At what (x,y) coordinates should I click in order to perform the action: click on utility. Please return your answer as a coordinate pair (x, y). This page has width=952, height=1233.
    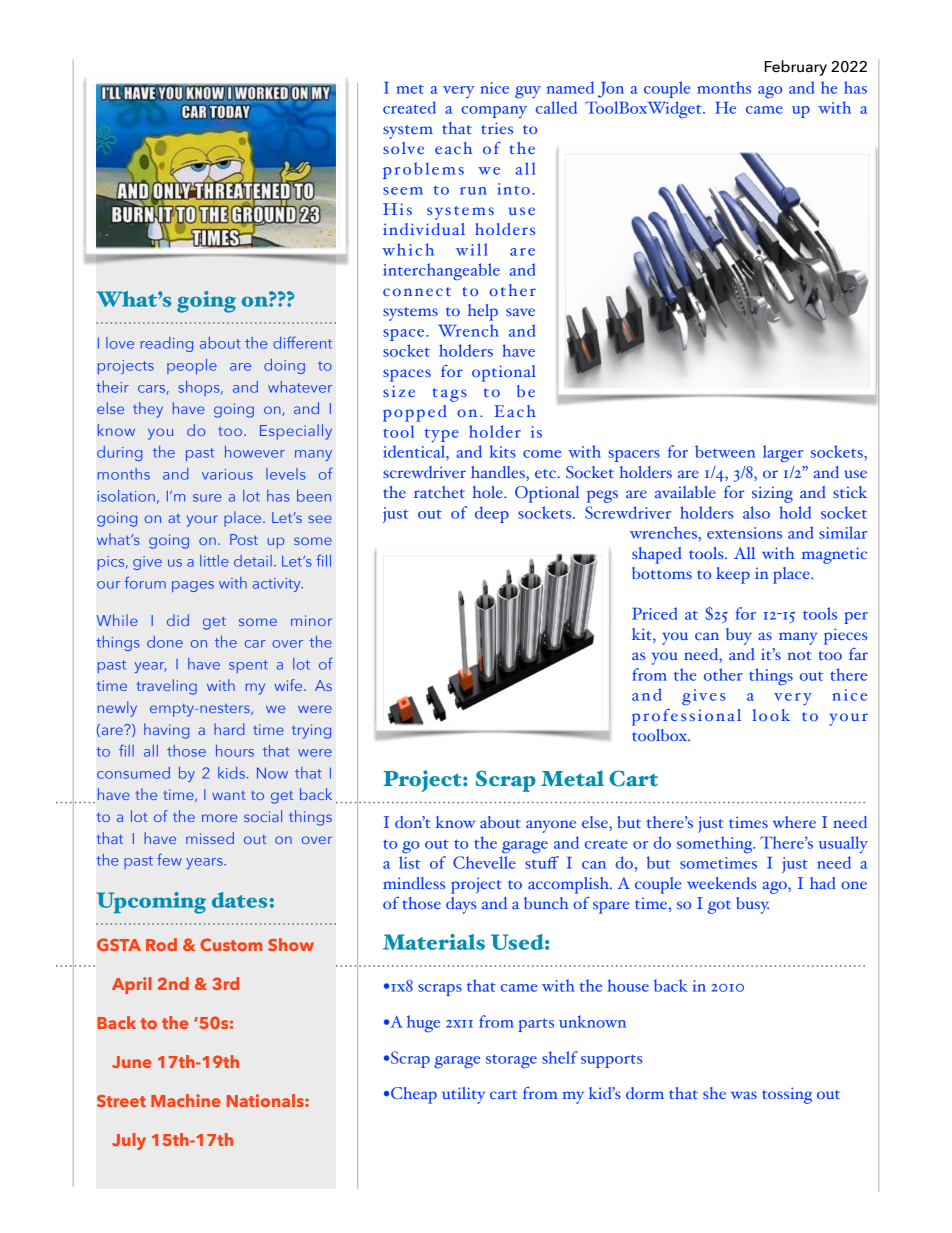
    Looking at the image, I should click on (463, 1095).
